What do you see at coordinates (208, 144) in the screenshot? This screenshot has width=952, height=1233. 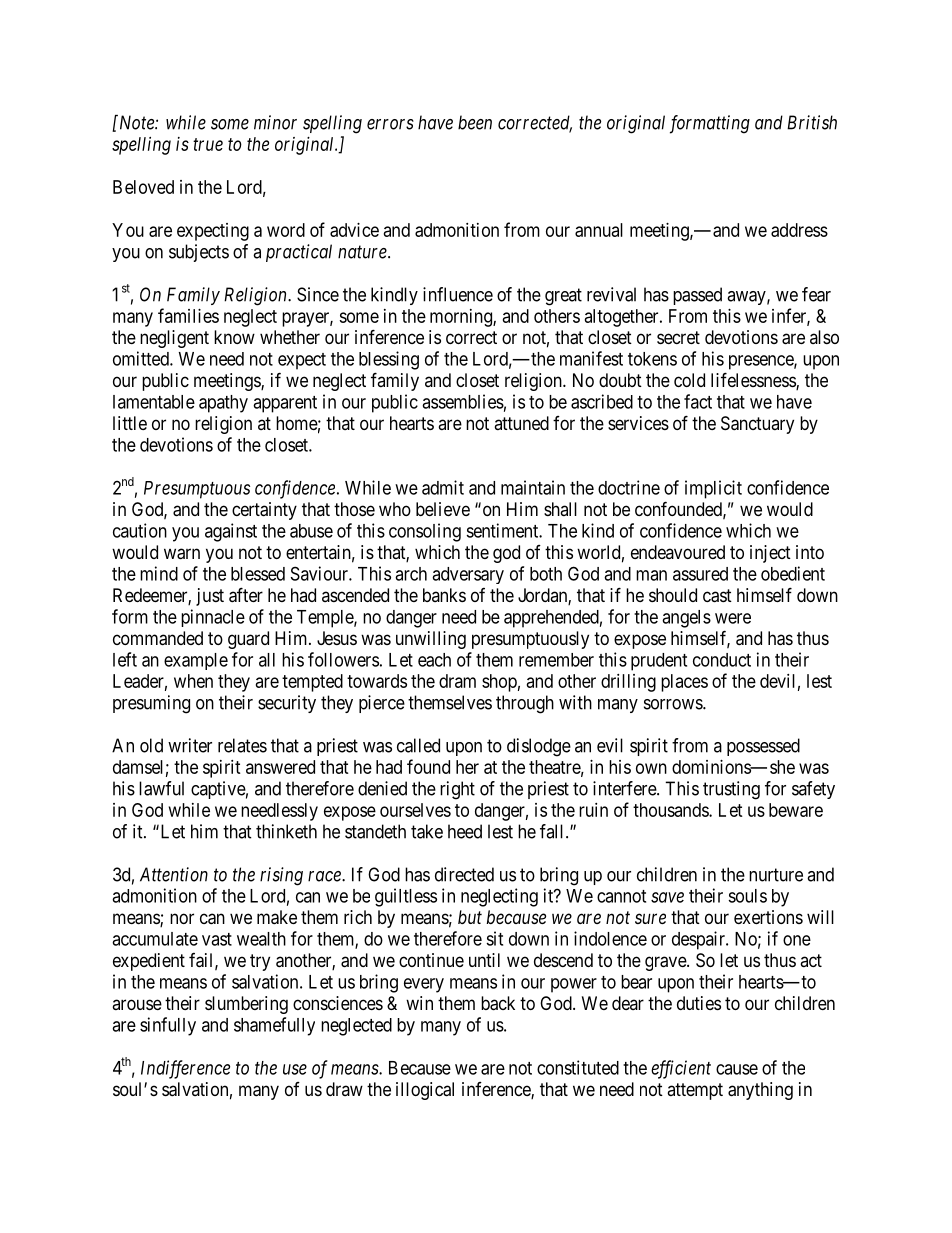 I see `true` at bounding box center [208, 144].
